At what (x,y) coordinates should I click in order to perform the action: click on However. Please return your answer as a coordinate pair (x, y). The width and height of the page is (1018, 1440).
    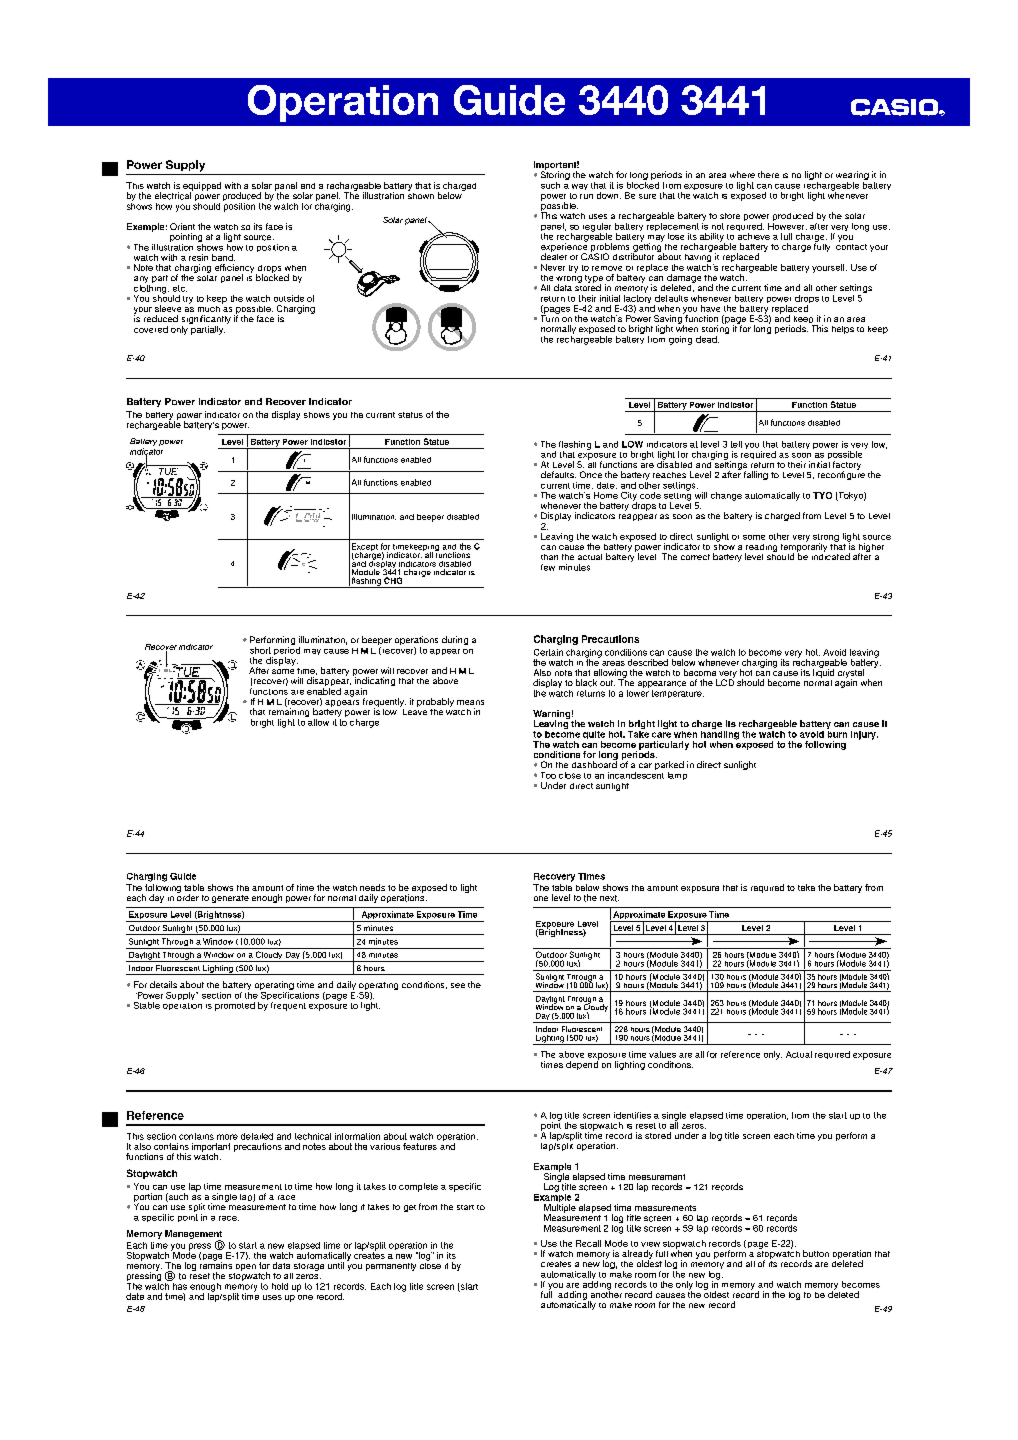
    Looking at the image, I should click on (787, 225).
